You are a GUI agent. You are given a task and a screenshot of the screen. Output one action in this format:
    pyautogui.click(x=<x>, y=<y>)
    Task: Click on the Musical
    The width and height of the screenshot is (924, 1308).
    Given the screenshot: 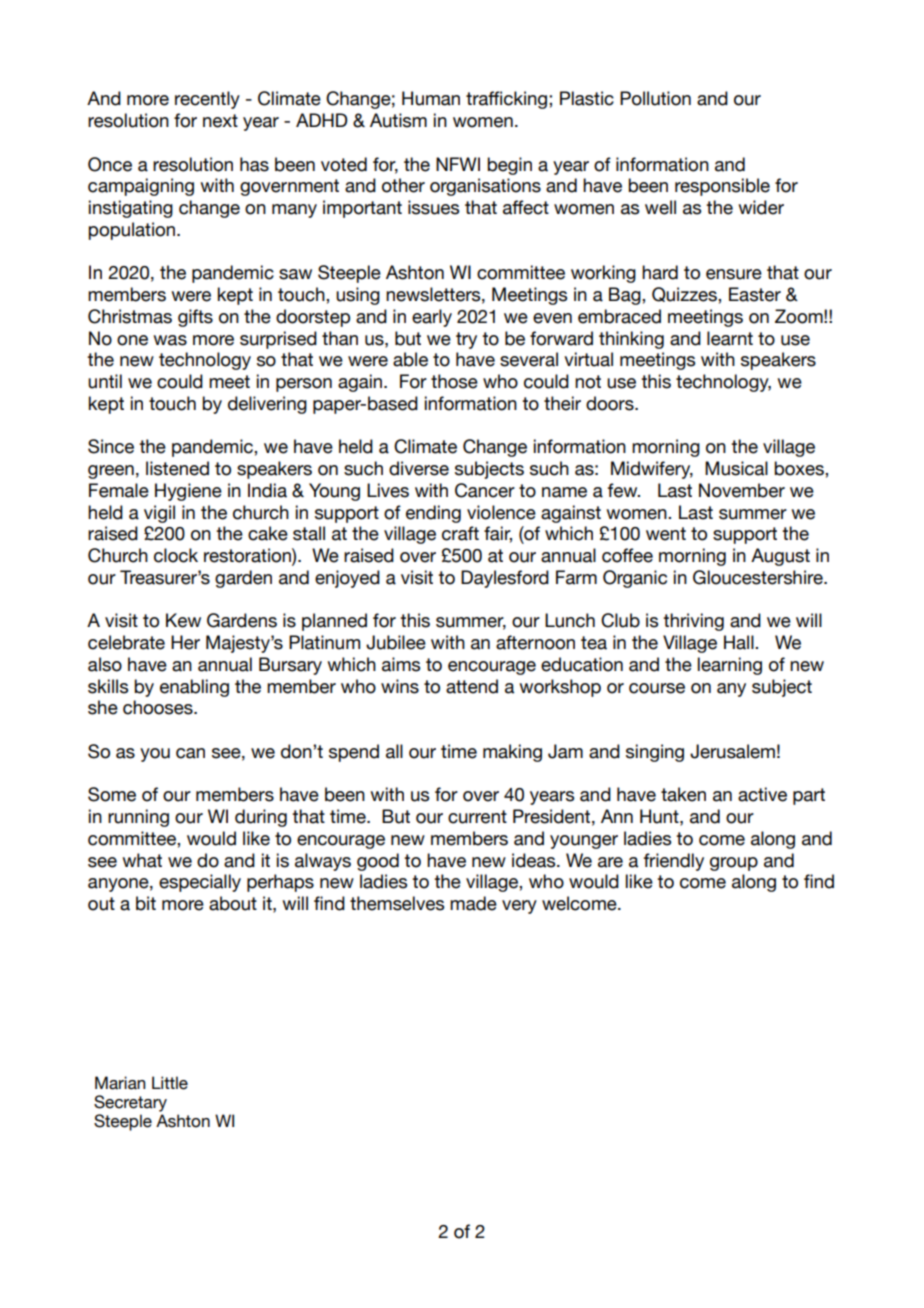 What is the action you would take?
    pyautogui.click(x=736, y=468)
